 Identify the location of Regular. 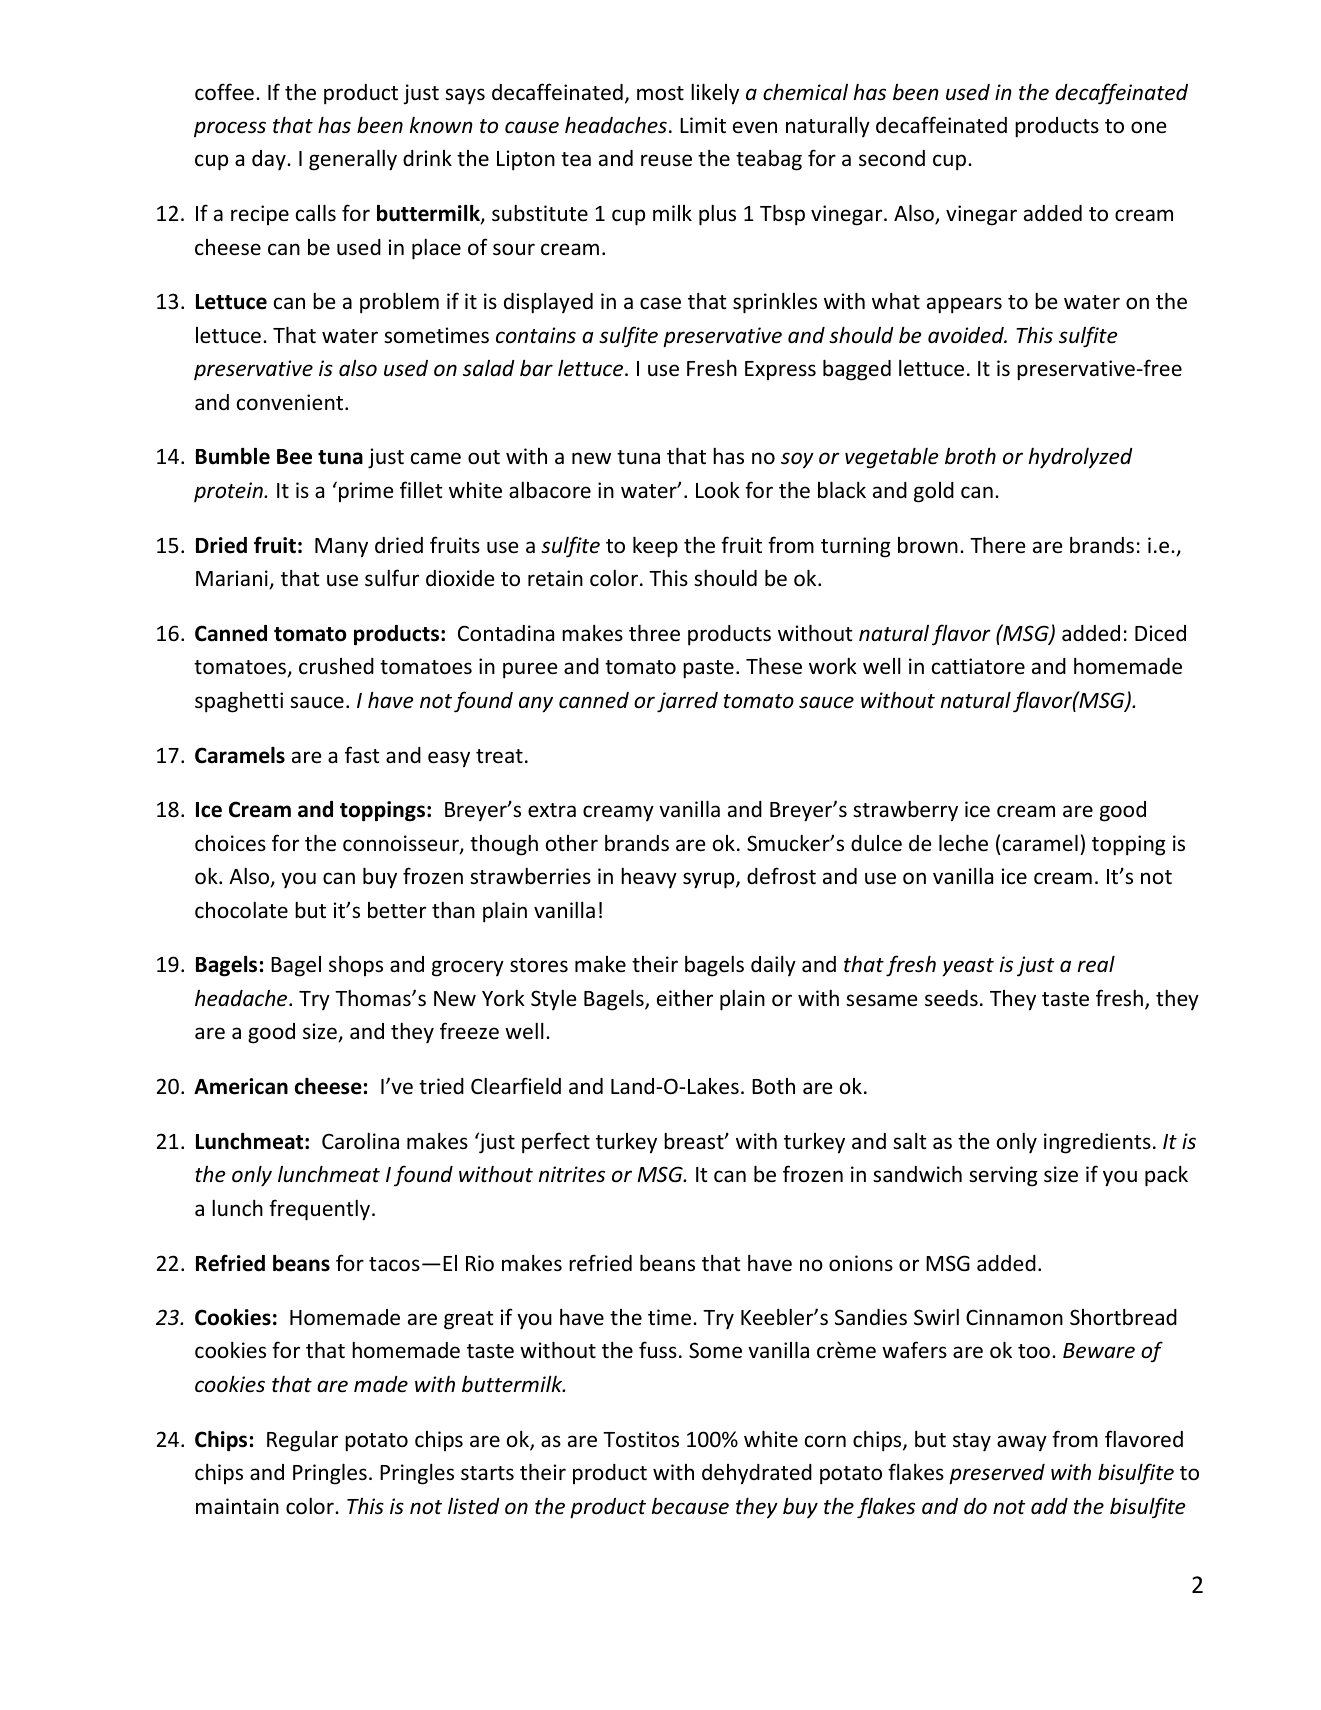
(302, 1441).
